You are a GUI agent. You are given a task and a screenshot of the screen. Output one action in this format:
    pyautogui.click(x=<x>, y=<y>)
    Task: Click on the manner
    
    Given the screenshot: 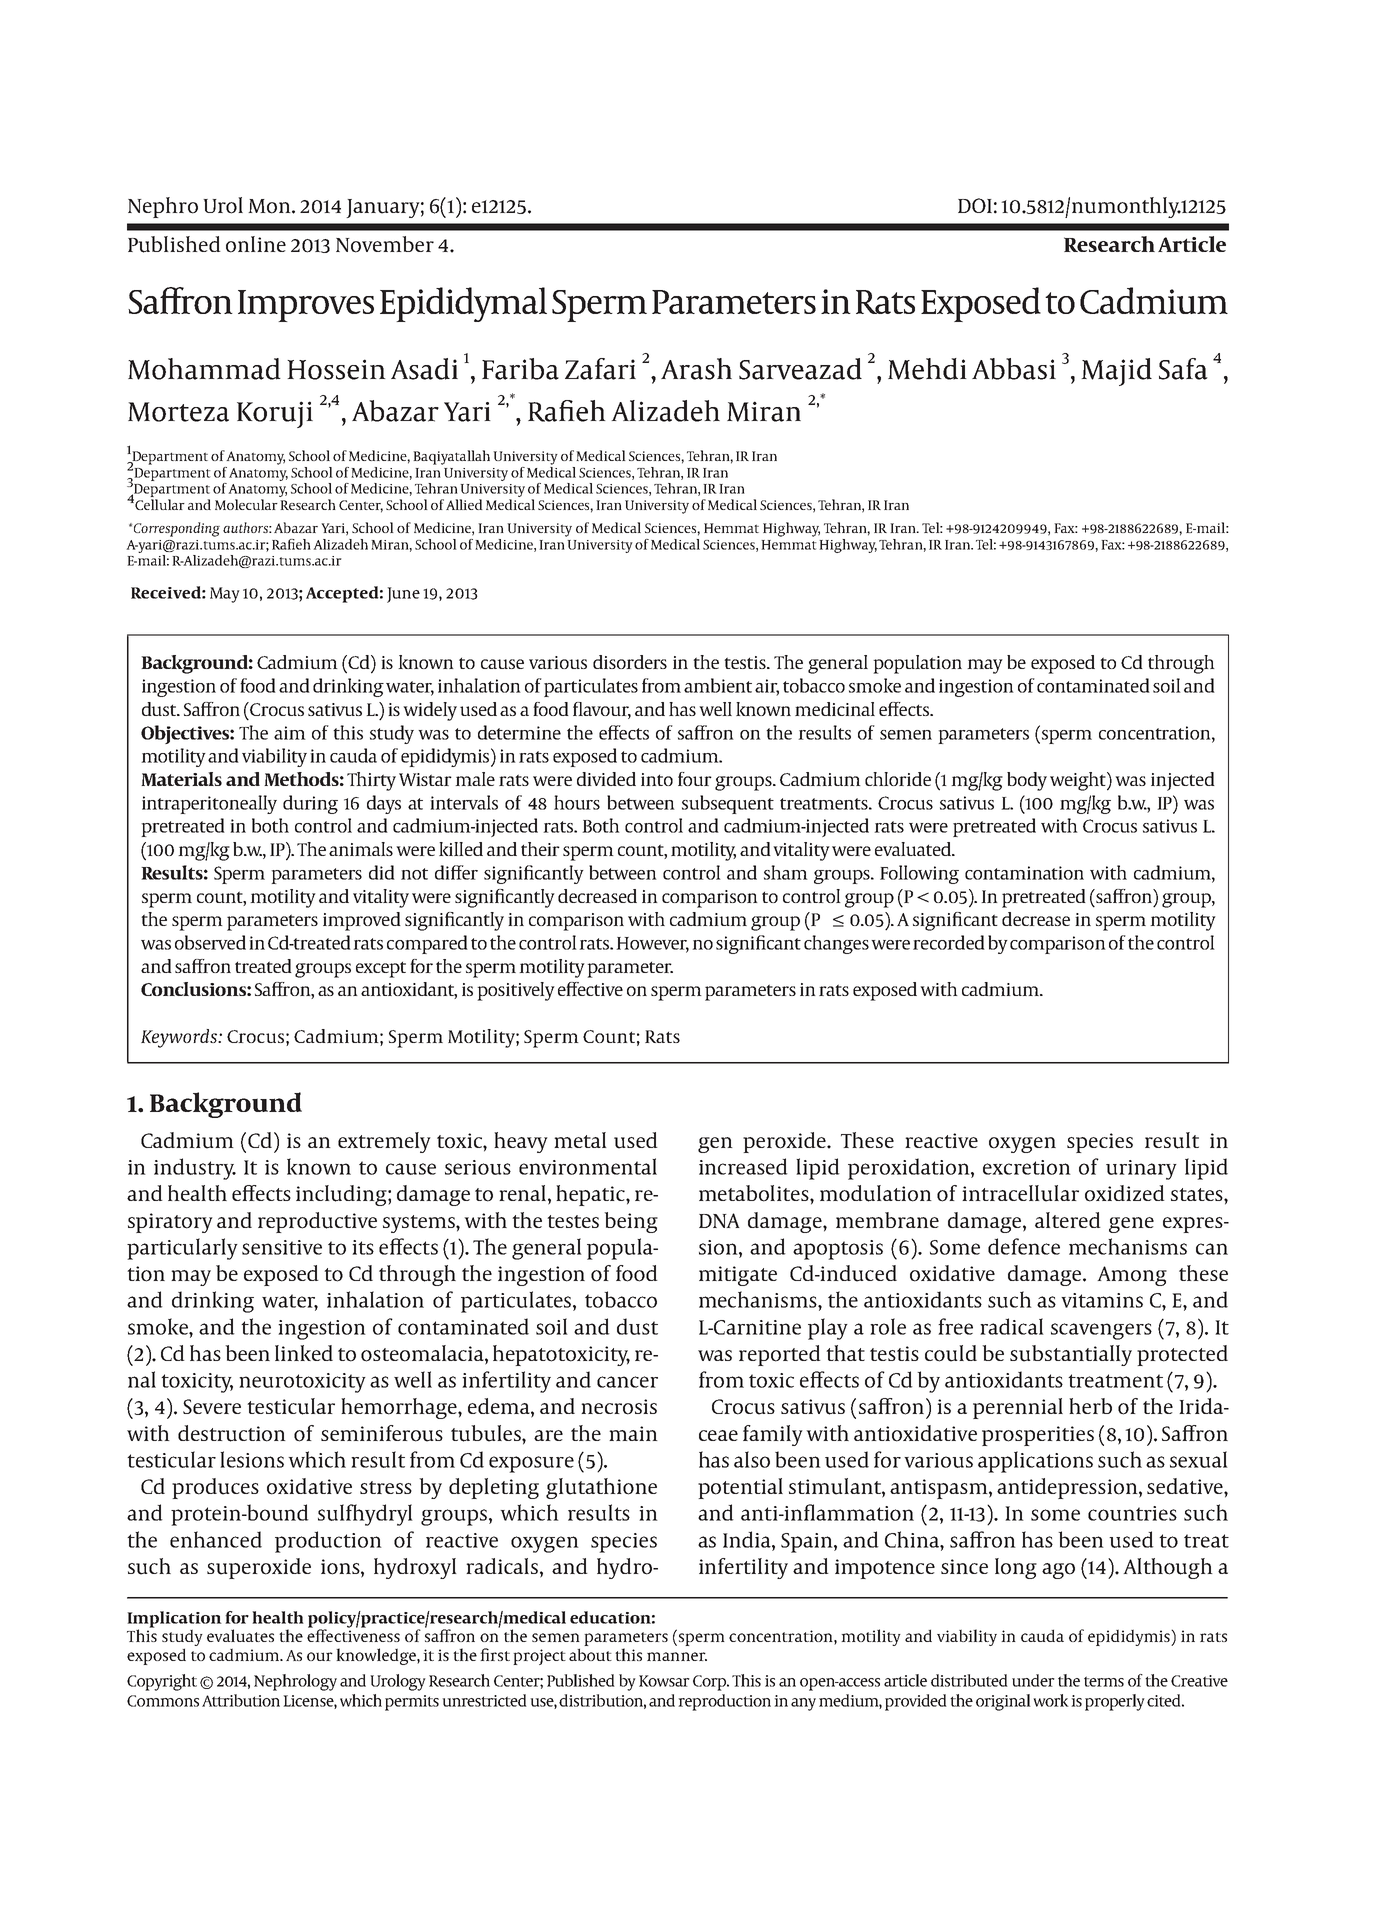 What is the action you would take?
    pyautogui.click(x=677, y=1656)
